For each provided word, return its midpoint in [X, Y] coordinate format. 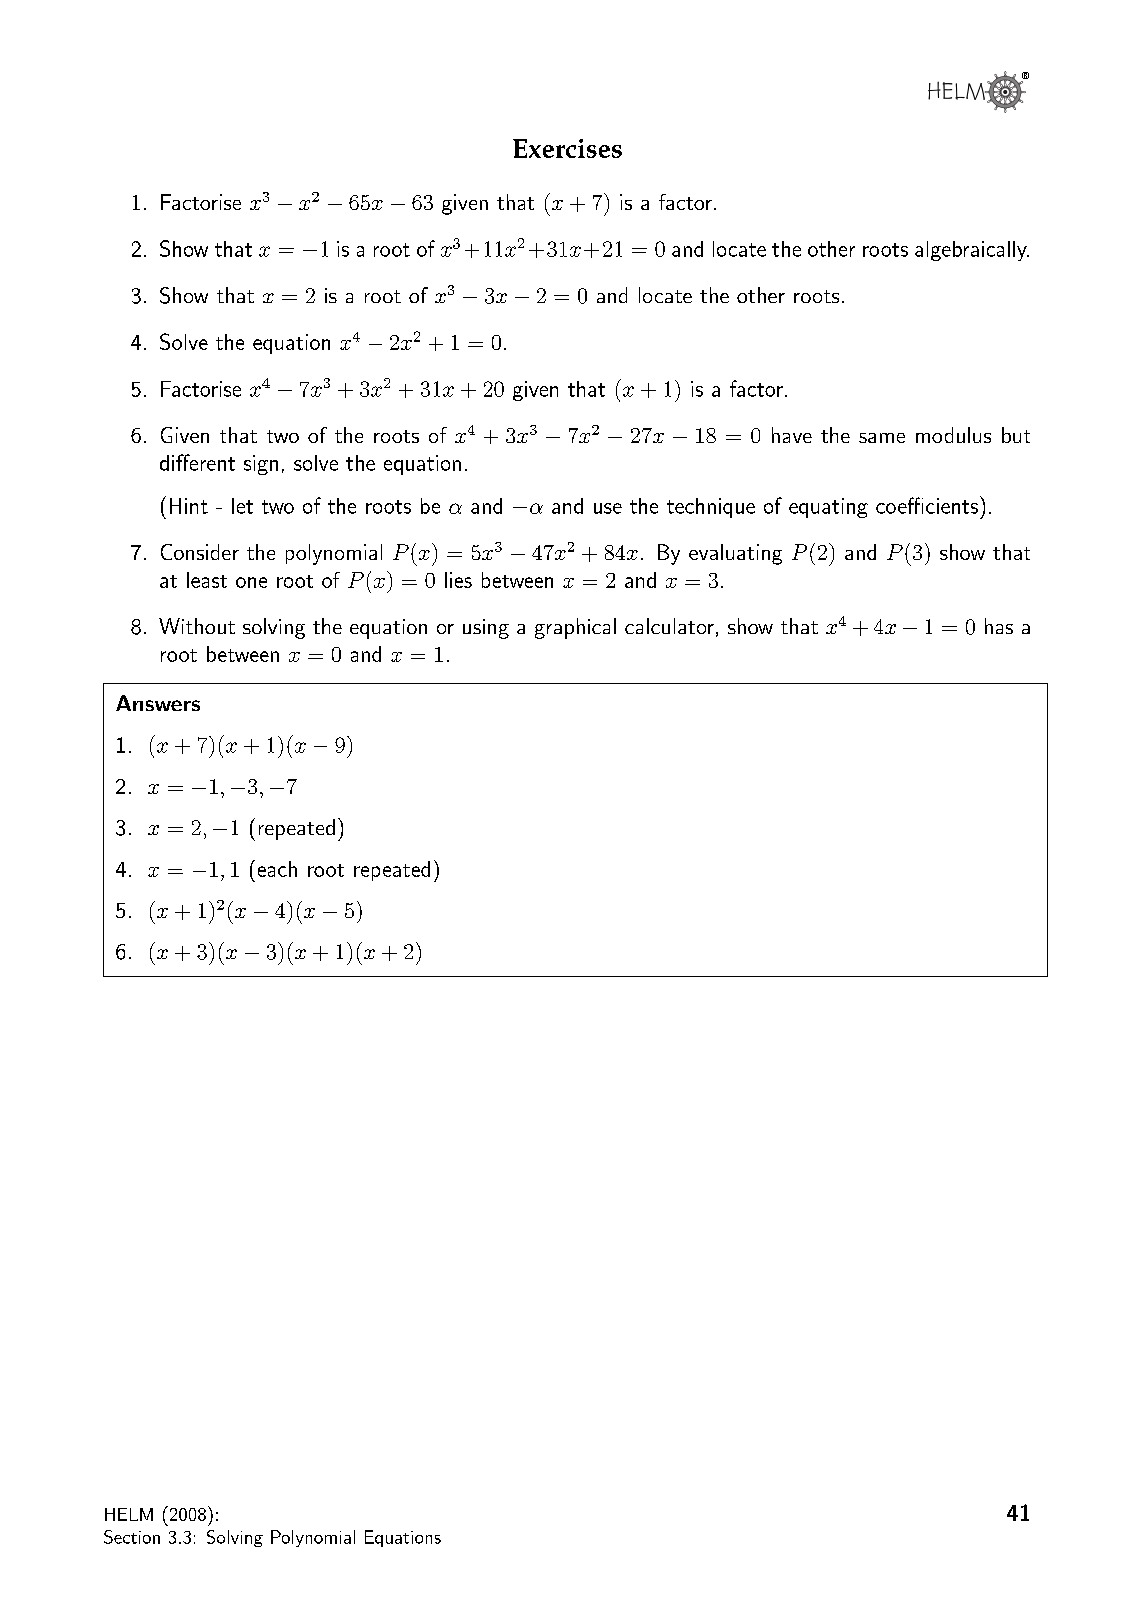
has [999, 626]
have [792, 435]
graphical [575, 628]
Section [132, 1537]
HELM [129, 1514]
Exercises [567, 148]
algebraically [972, 251]
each [277, 869]
